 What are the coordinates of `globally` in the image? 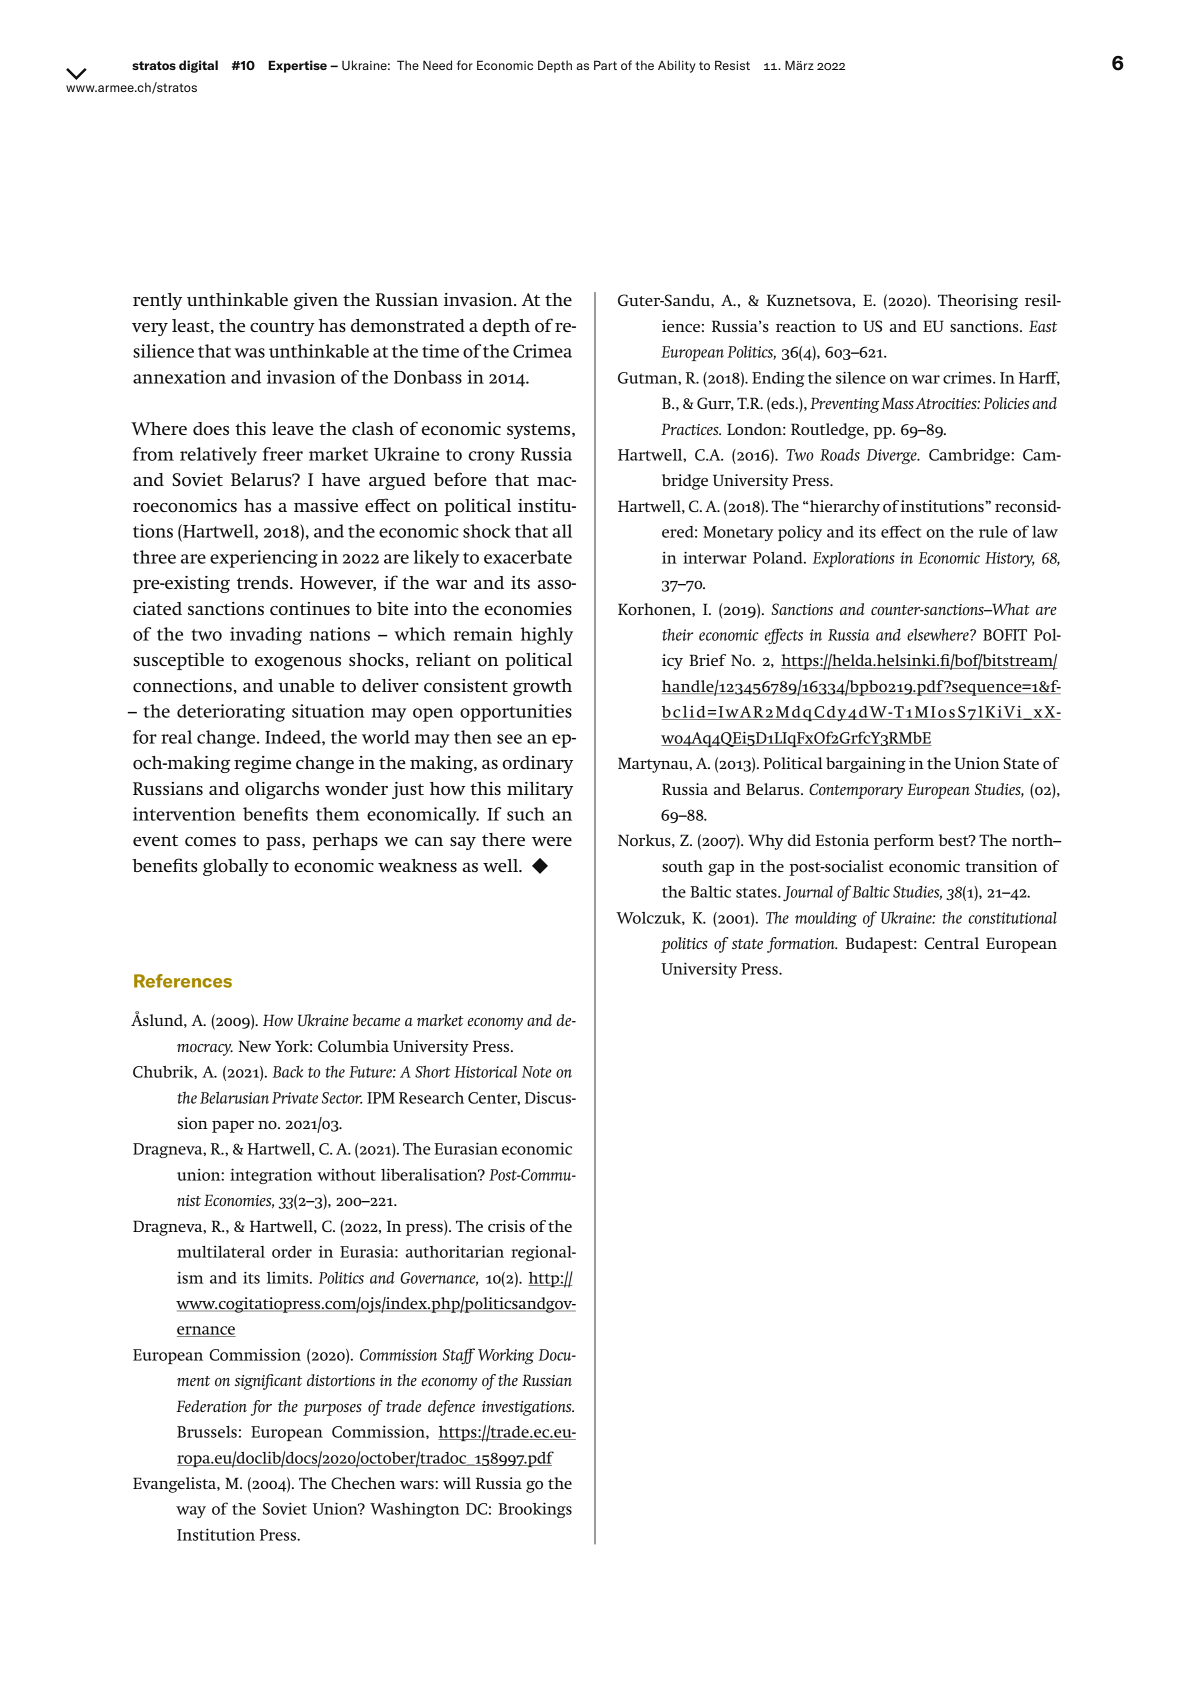 It's located at (236, 867).
